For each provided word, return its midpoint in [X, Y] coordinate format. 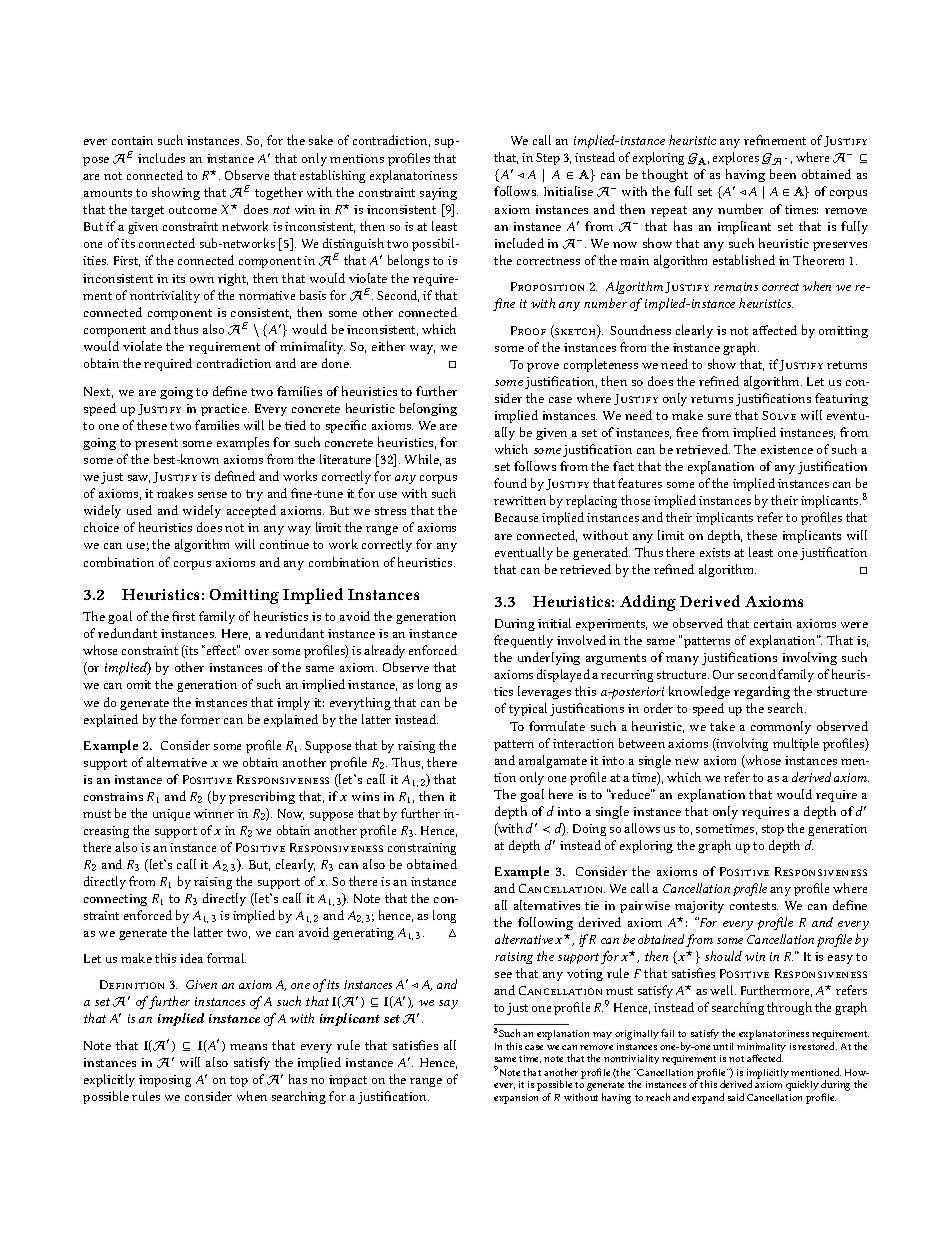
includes [161, 158]
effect [221, 650]
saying [438, 194]
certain [773, 623]
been [783, 174]
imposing [165, 1081]
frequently [523, 641]
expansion [516, 1099]
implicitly [768, 1075]
